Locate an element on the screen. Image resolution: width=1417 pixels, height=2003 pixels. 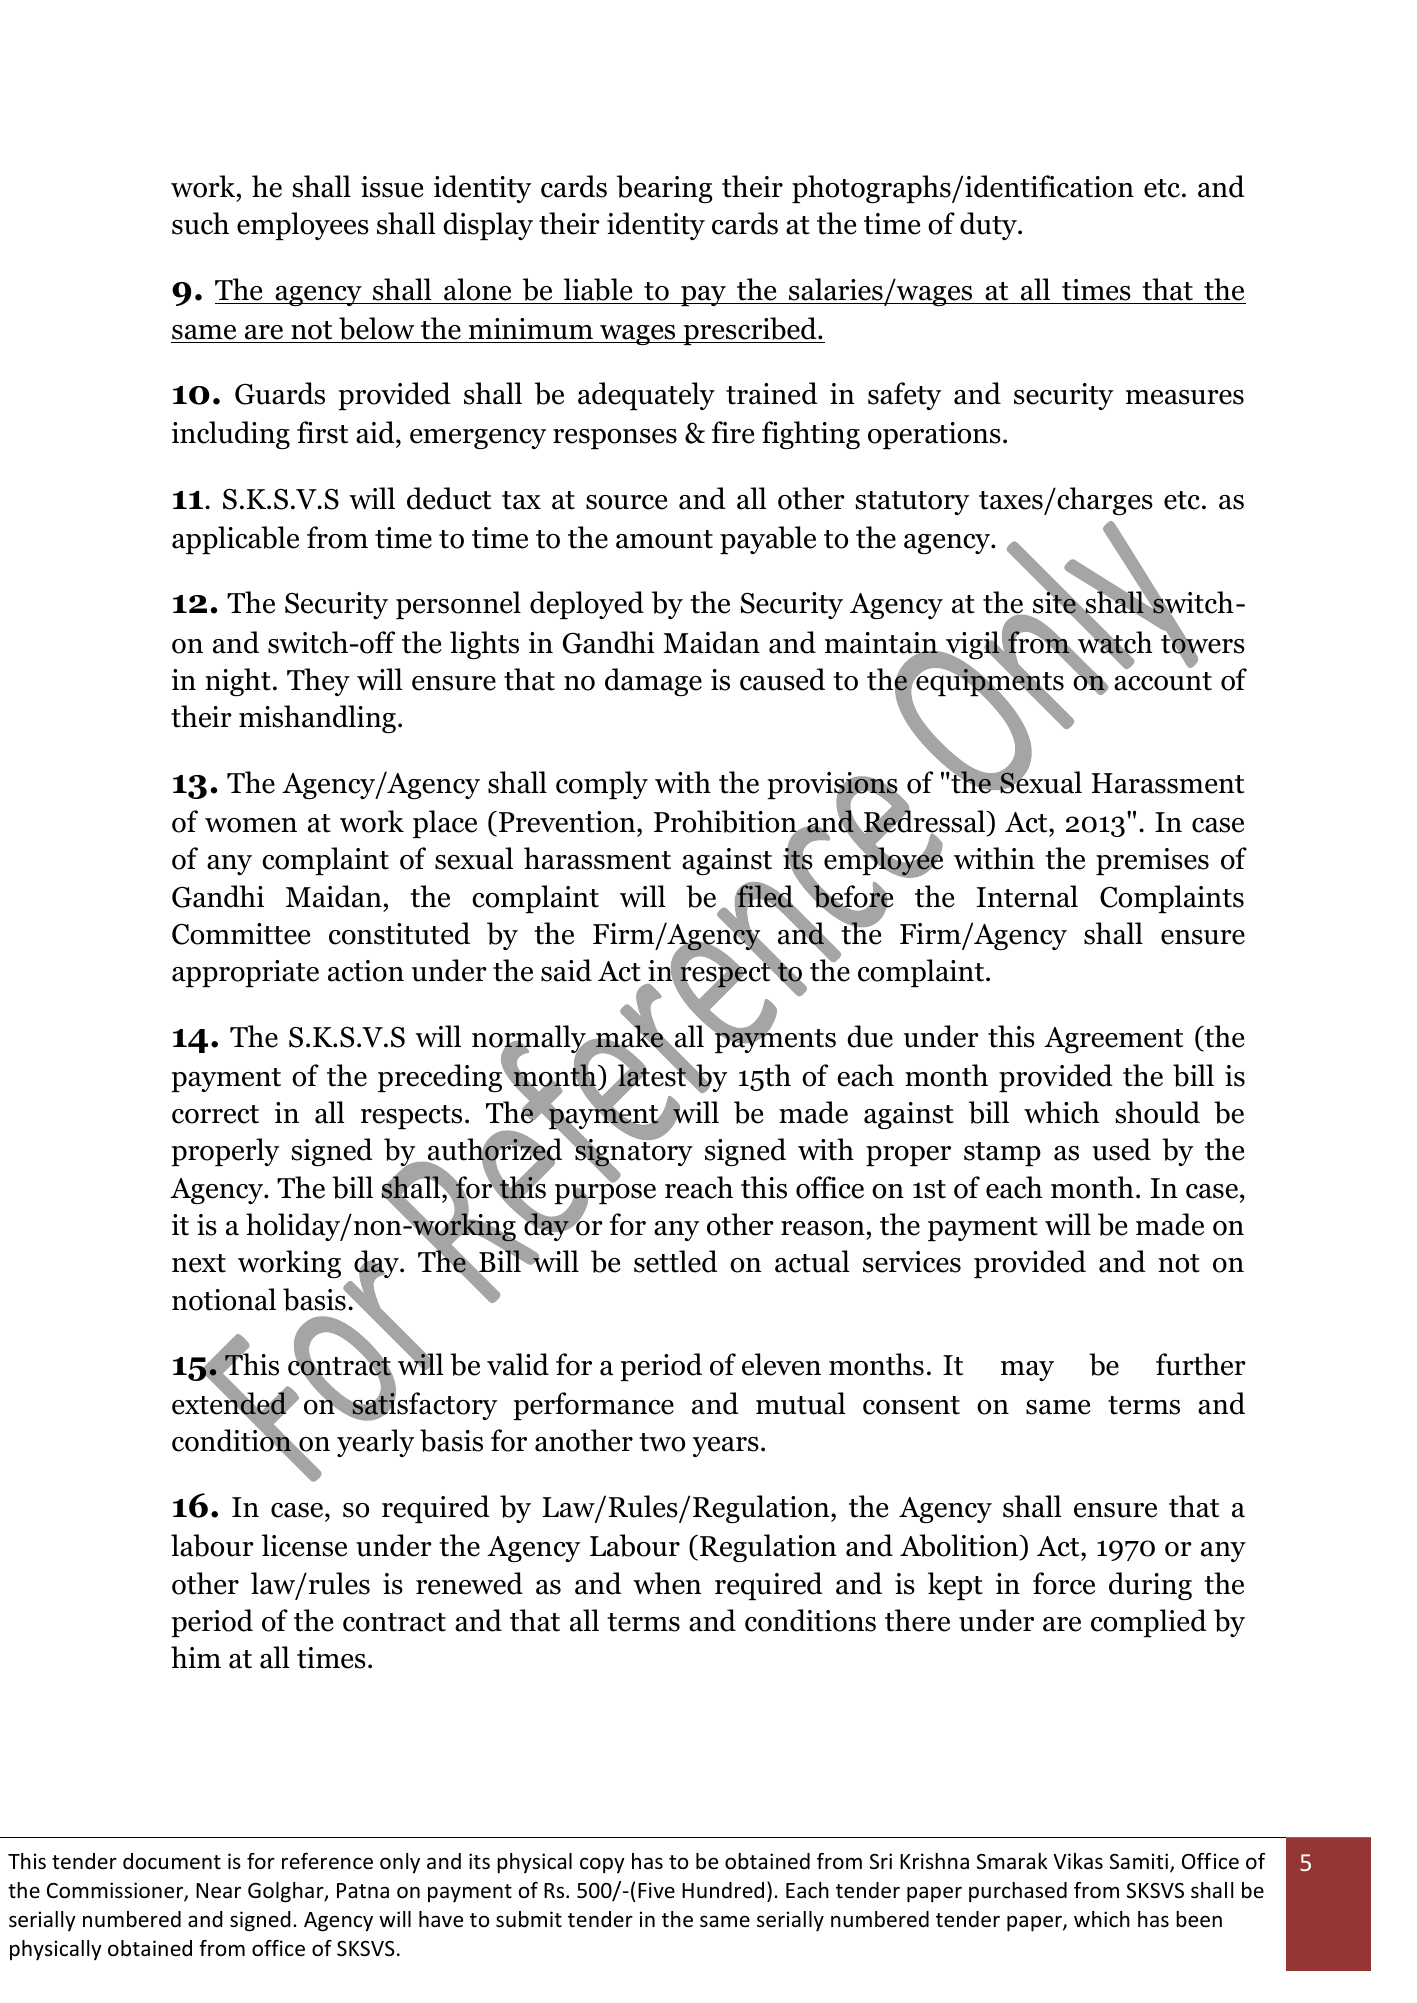
said is located at coordinates (566, 970).
